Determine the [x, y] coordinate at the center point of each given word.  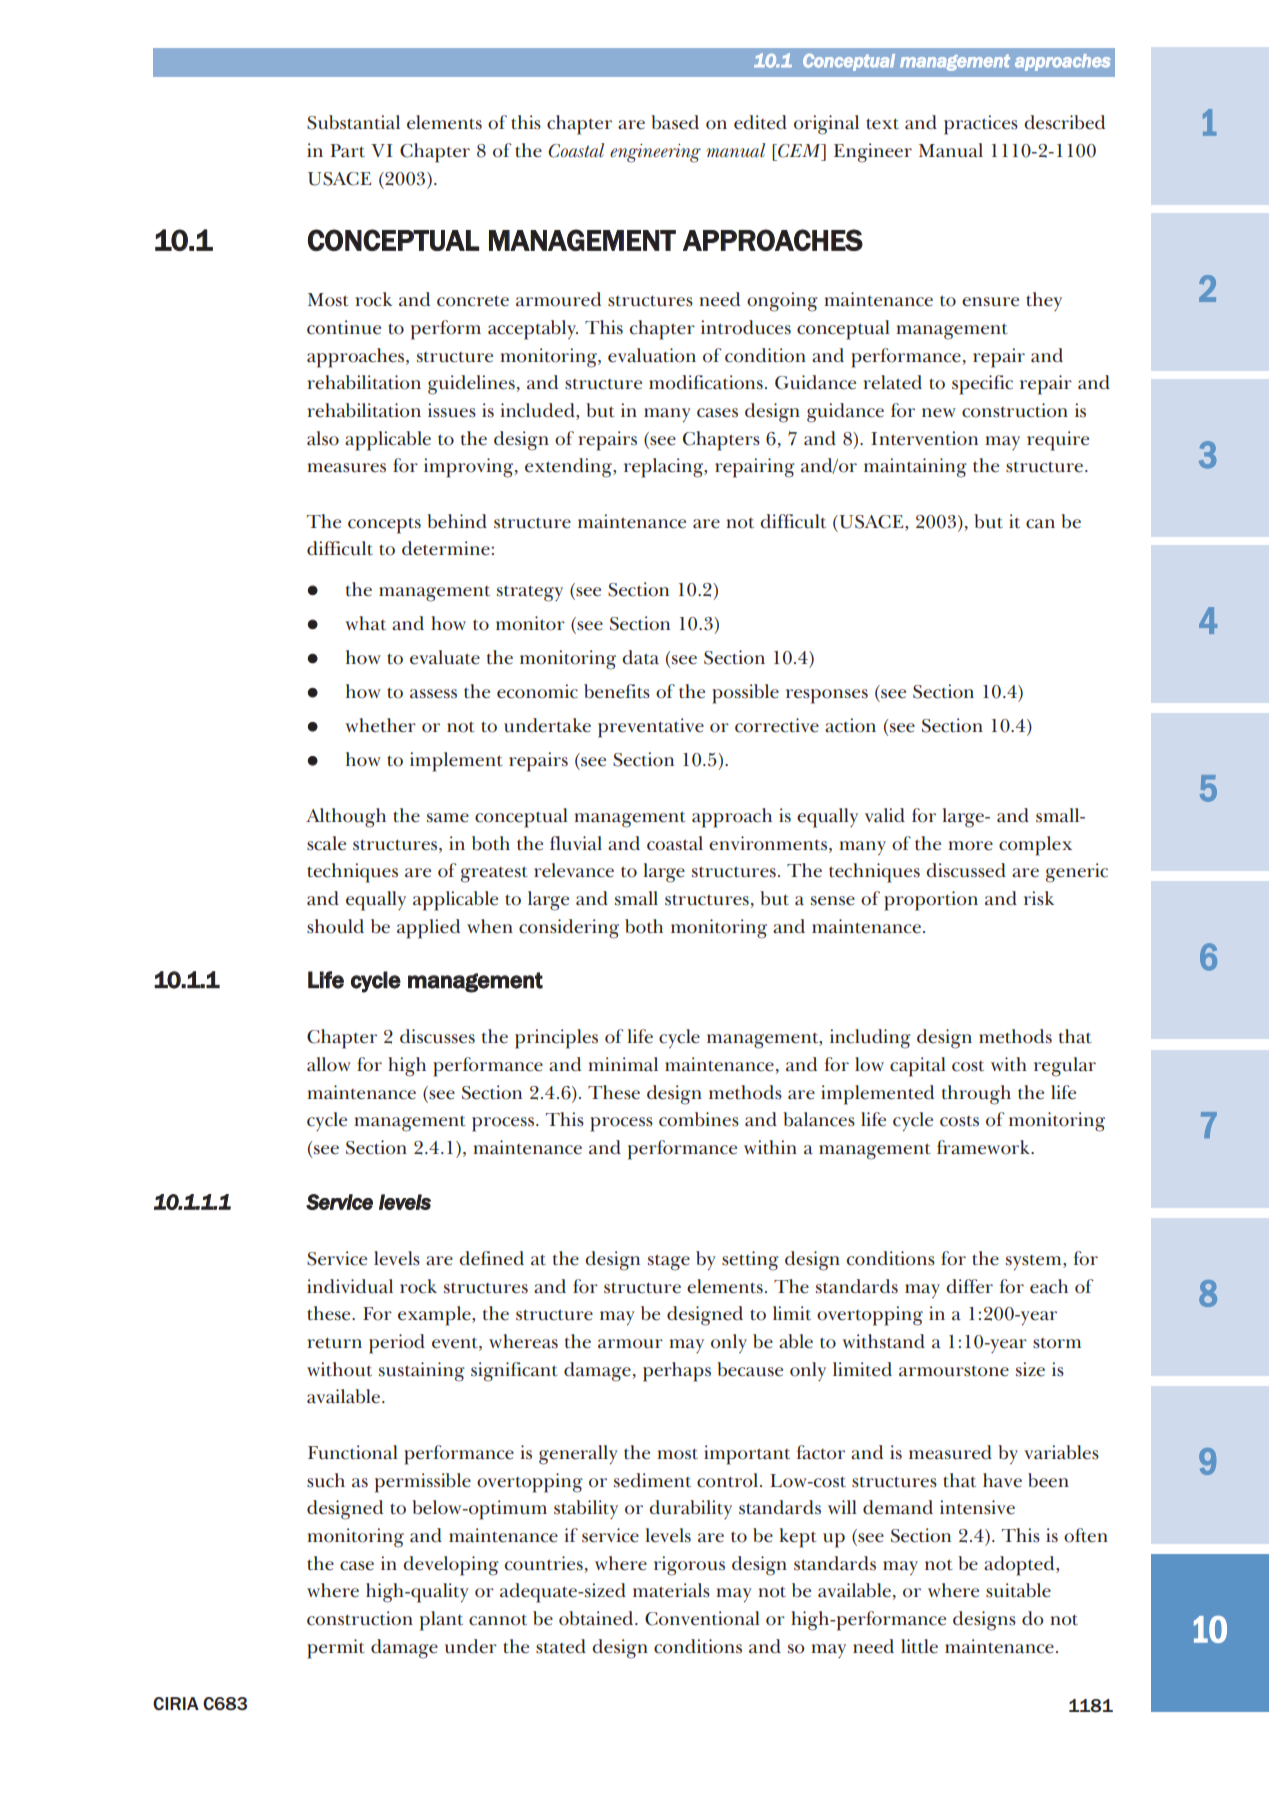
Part [347, 151]
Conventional [702, 1618]
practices [981, 125]
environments [768, 843]
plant [441, 1621]
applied [428, 929]
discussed [966, 870]
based [675, 122]
